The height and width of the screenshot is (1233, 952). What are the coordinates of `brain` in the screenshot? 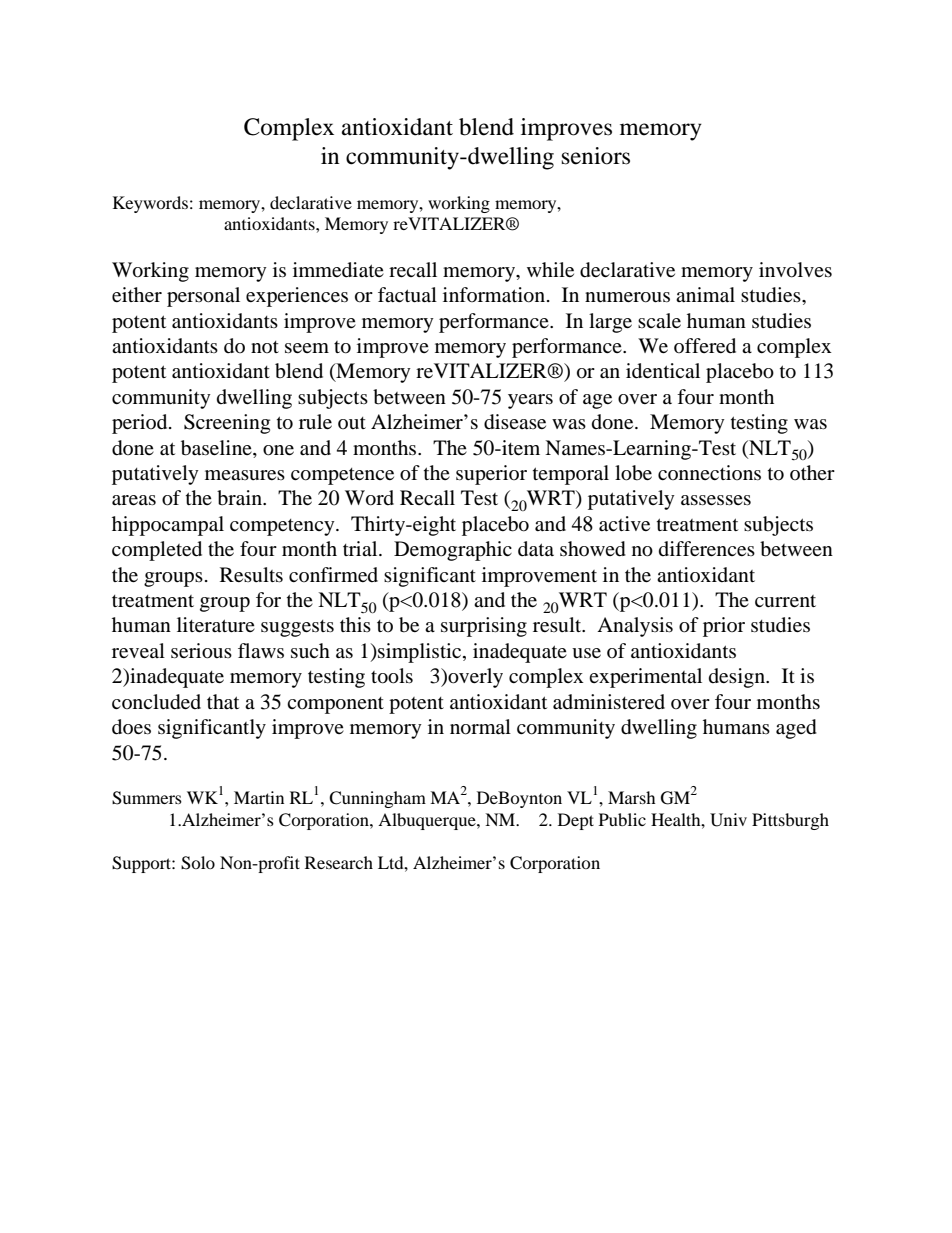 It's located at (240, 498).
